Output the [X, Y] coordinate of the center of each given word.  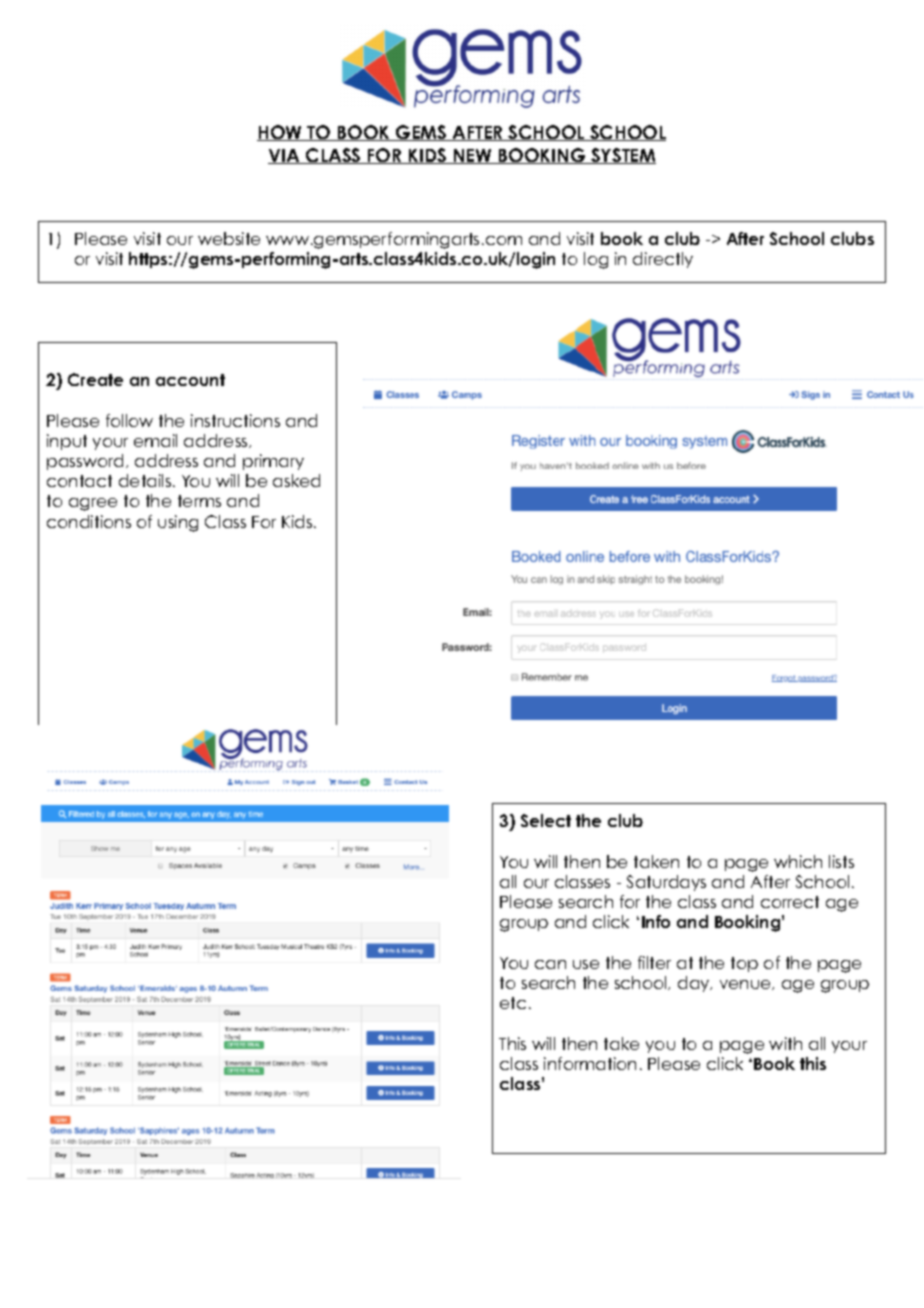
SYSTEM [622, 156]
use [586, 964]
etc [513, 1003]
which [798, 861]
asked [296, 480]
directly [663, 260]
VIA [285, 156]
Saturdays [666, 883]
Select [546, 820]
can [550, 964]
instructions [235, 420]
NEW [472, 156]
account [190, 380]
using [178, 523]
